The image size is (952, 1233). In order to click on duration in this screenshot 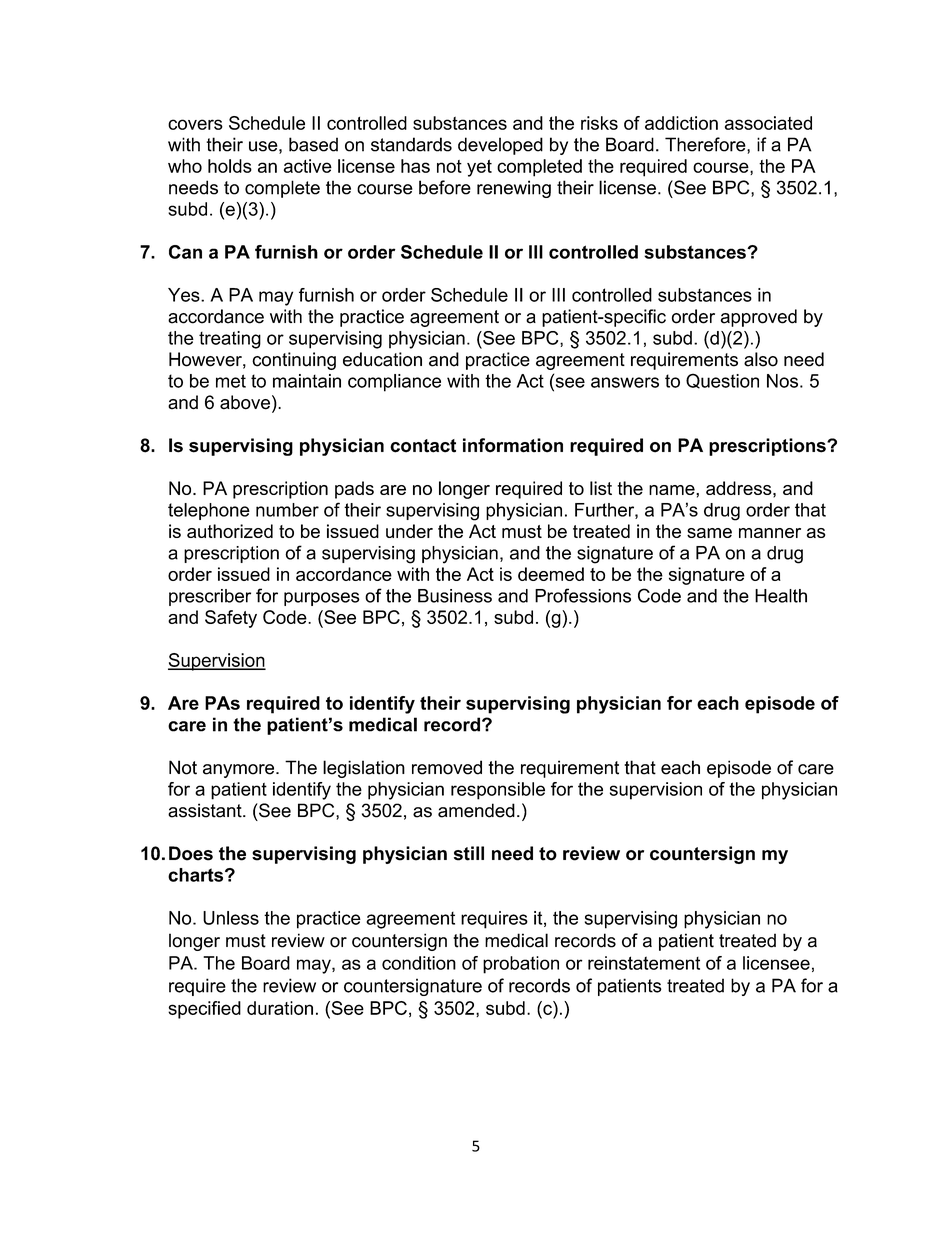, I will do `click(280, 1008)`.
